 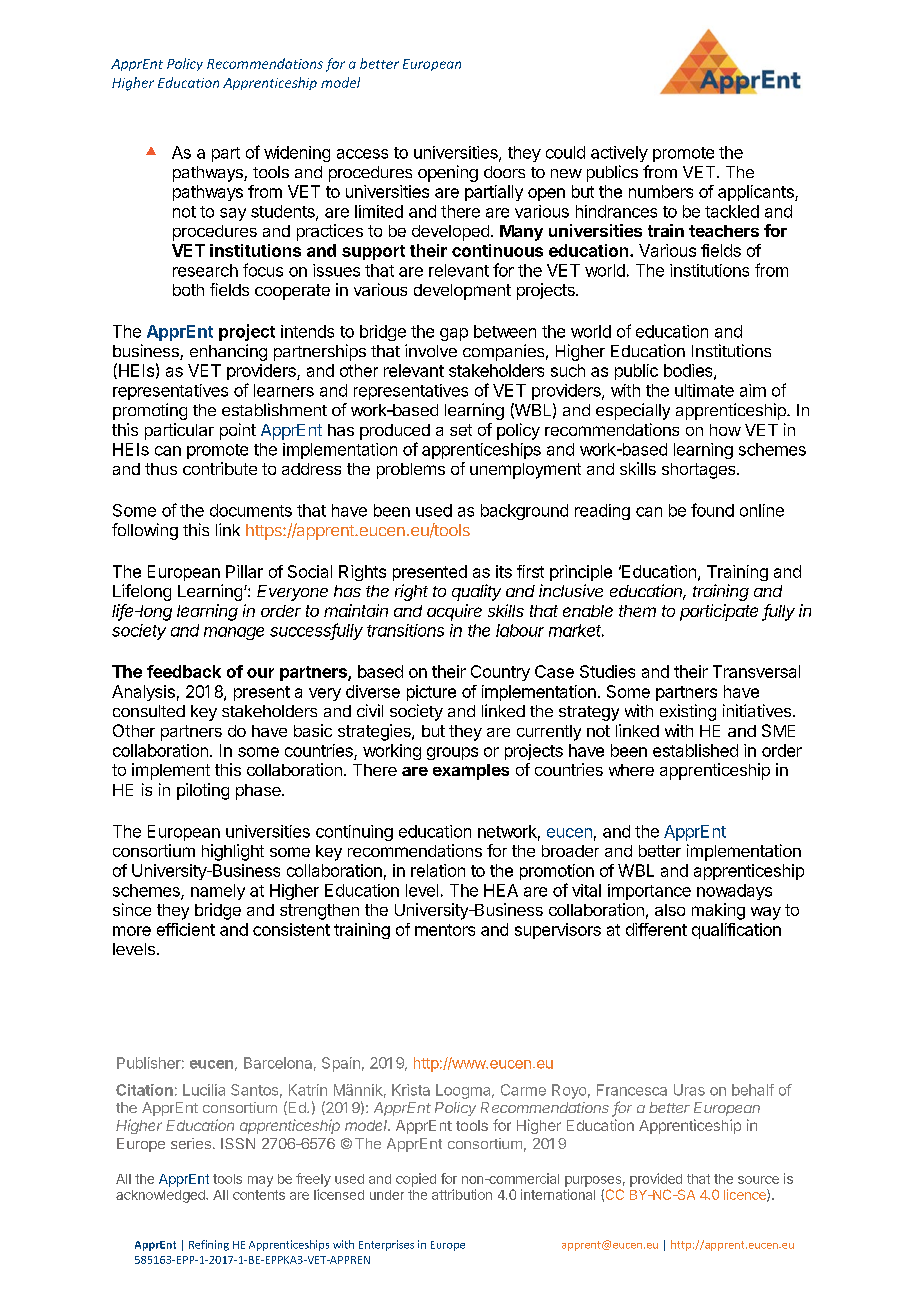 I want to click on existing, so click(x=688, y=712).
